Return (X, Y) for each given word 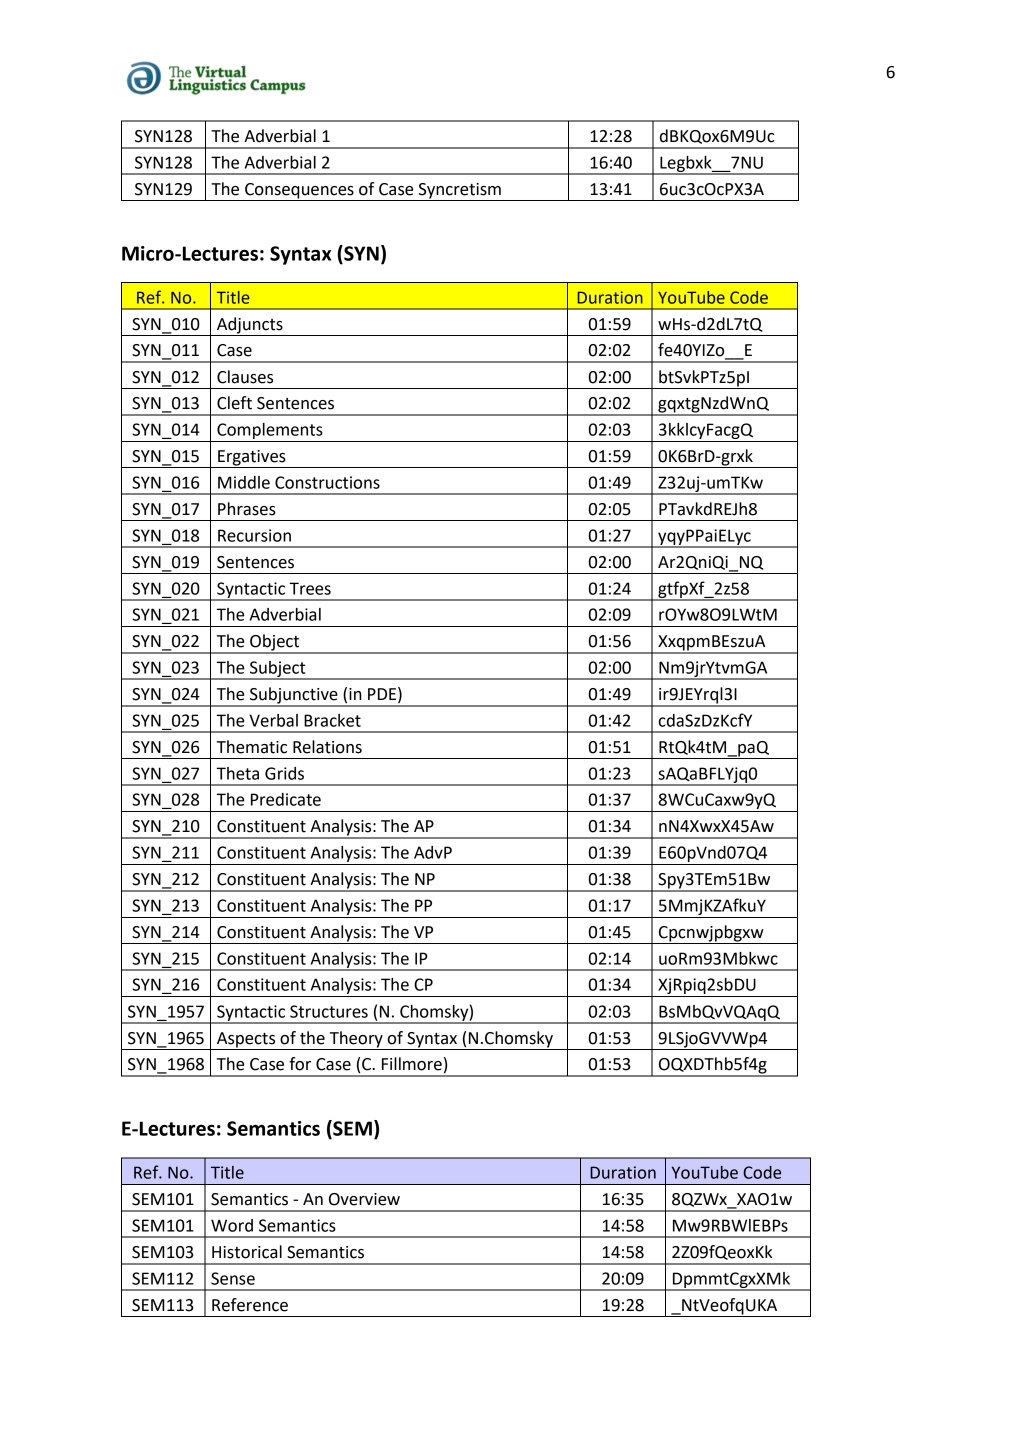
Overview (364, 1199)
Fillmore (412, 1064)
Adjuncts (250, 326)
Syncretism (459, 192)
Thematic (252, 747)
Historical (247, 1252)
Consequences (299, 192)
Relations (327, 747)
